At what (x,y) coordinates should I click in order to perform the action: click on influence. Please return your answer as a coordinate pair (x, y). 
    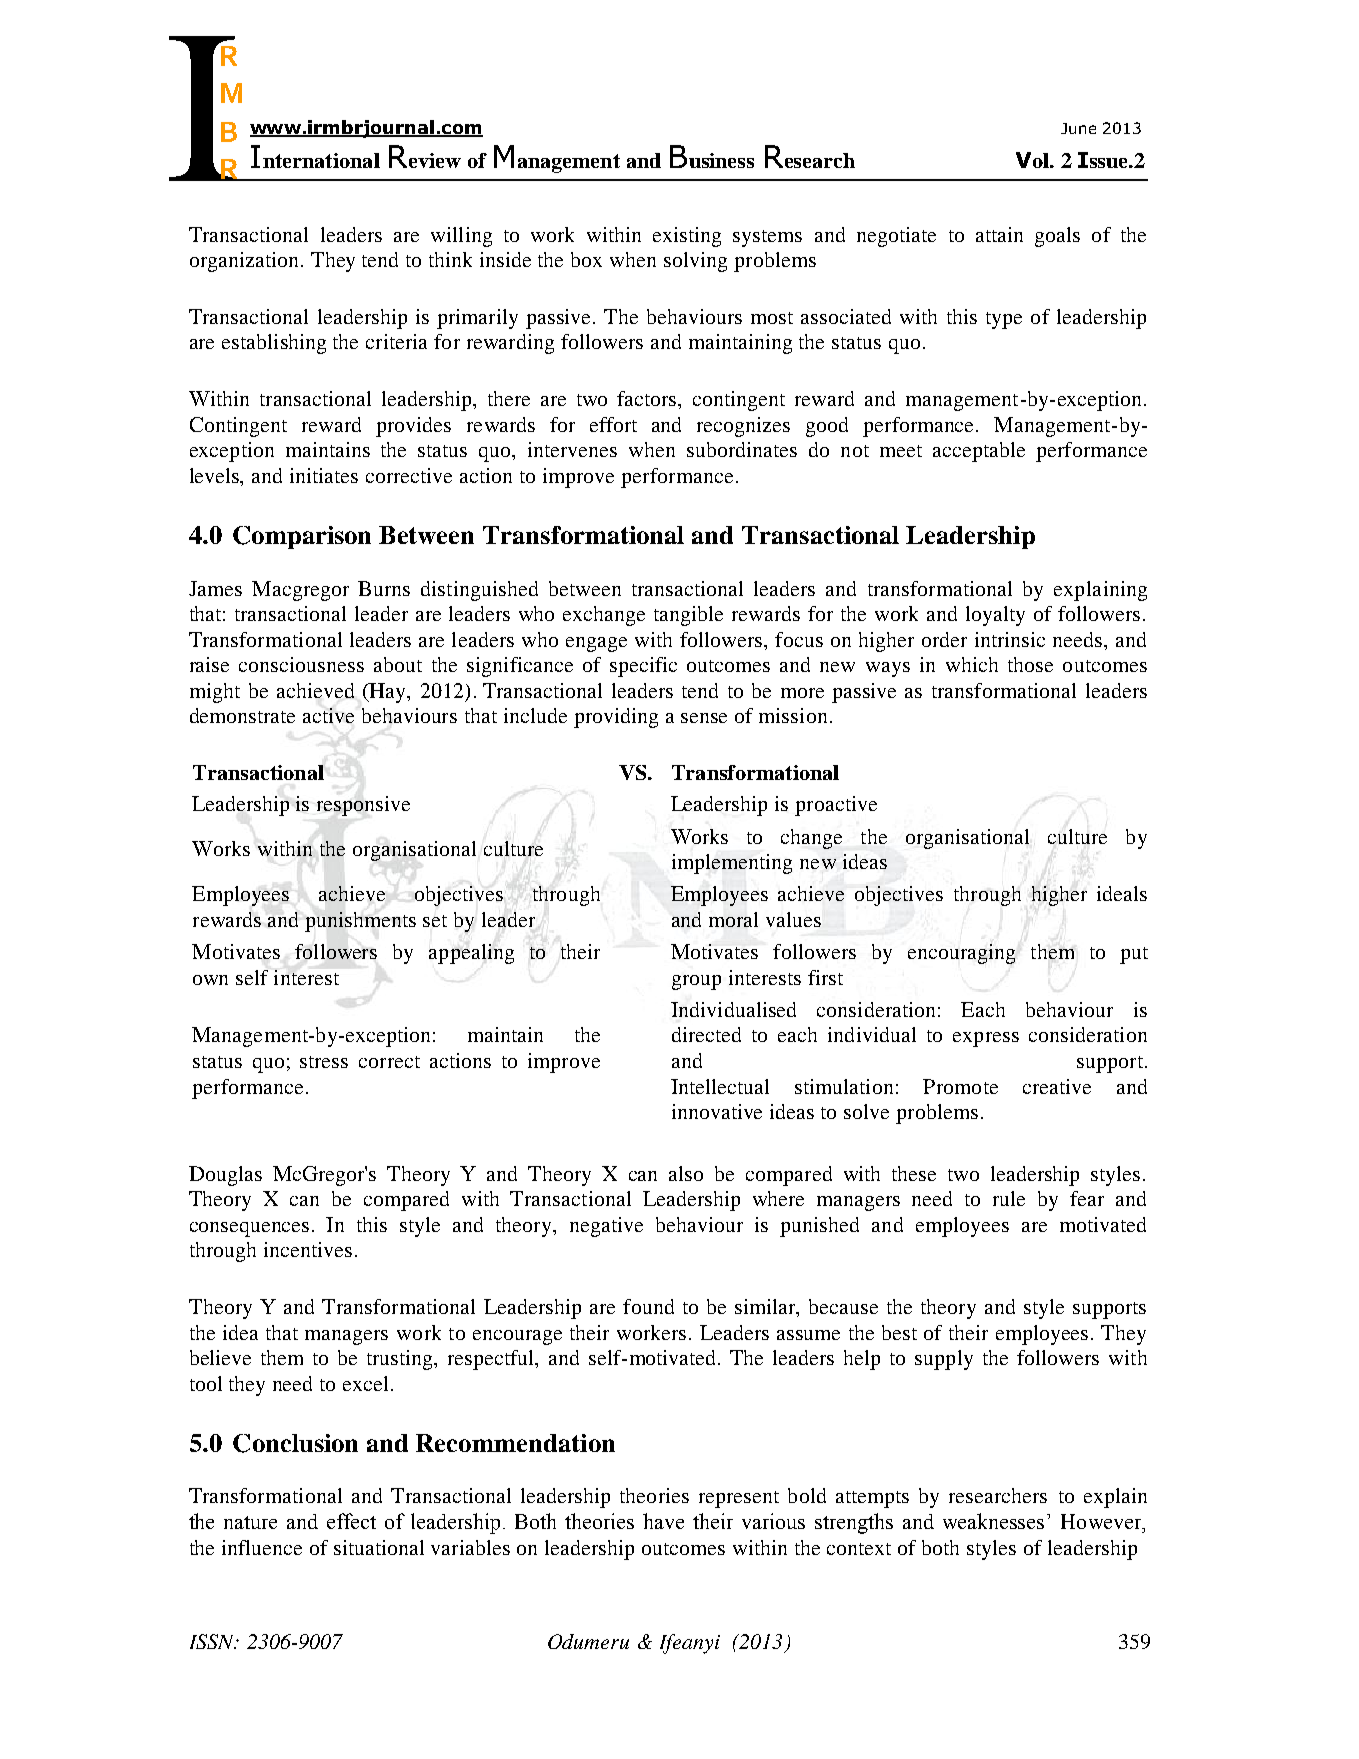
    Looking at the image, I should click on (262, 1547).
